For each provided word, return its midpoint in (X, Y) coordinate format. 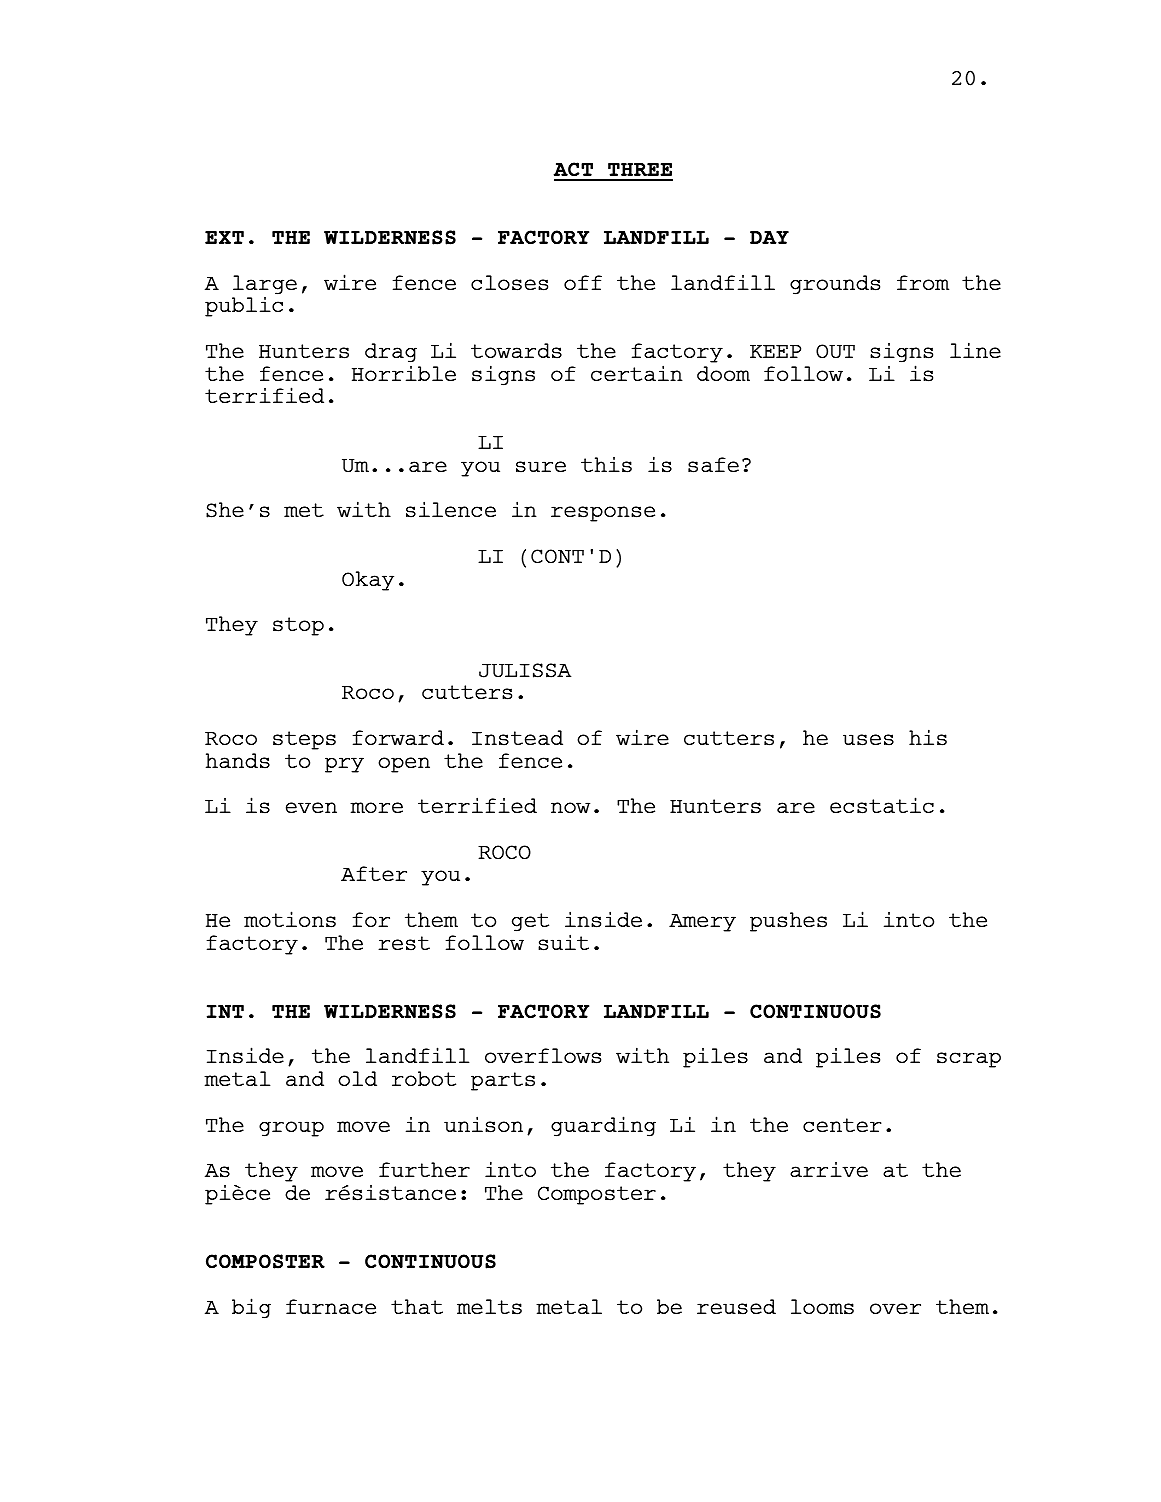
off (583, 282)
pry (344, 765)
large (265, 285)
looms (822, 1307)
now (570, 807)
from (923, 282)
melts (489, 1307)
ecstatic (882, 805)
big (251, 1308)
